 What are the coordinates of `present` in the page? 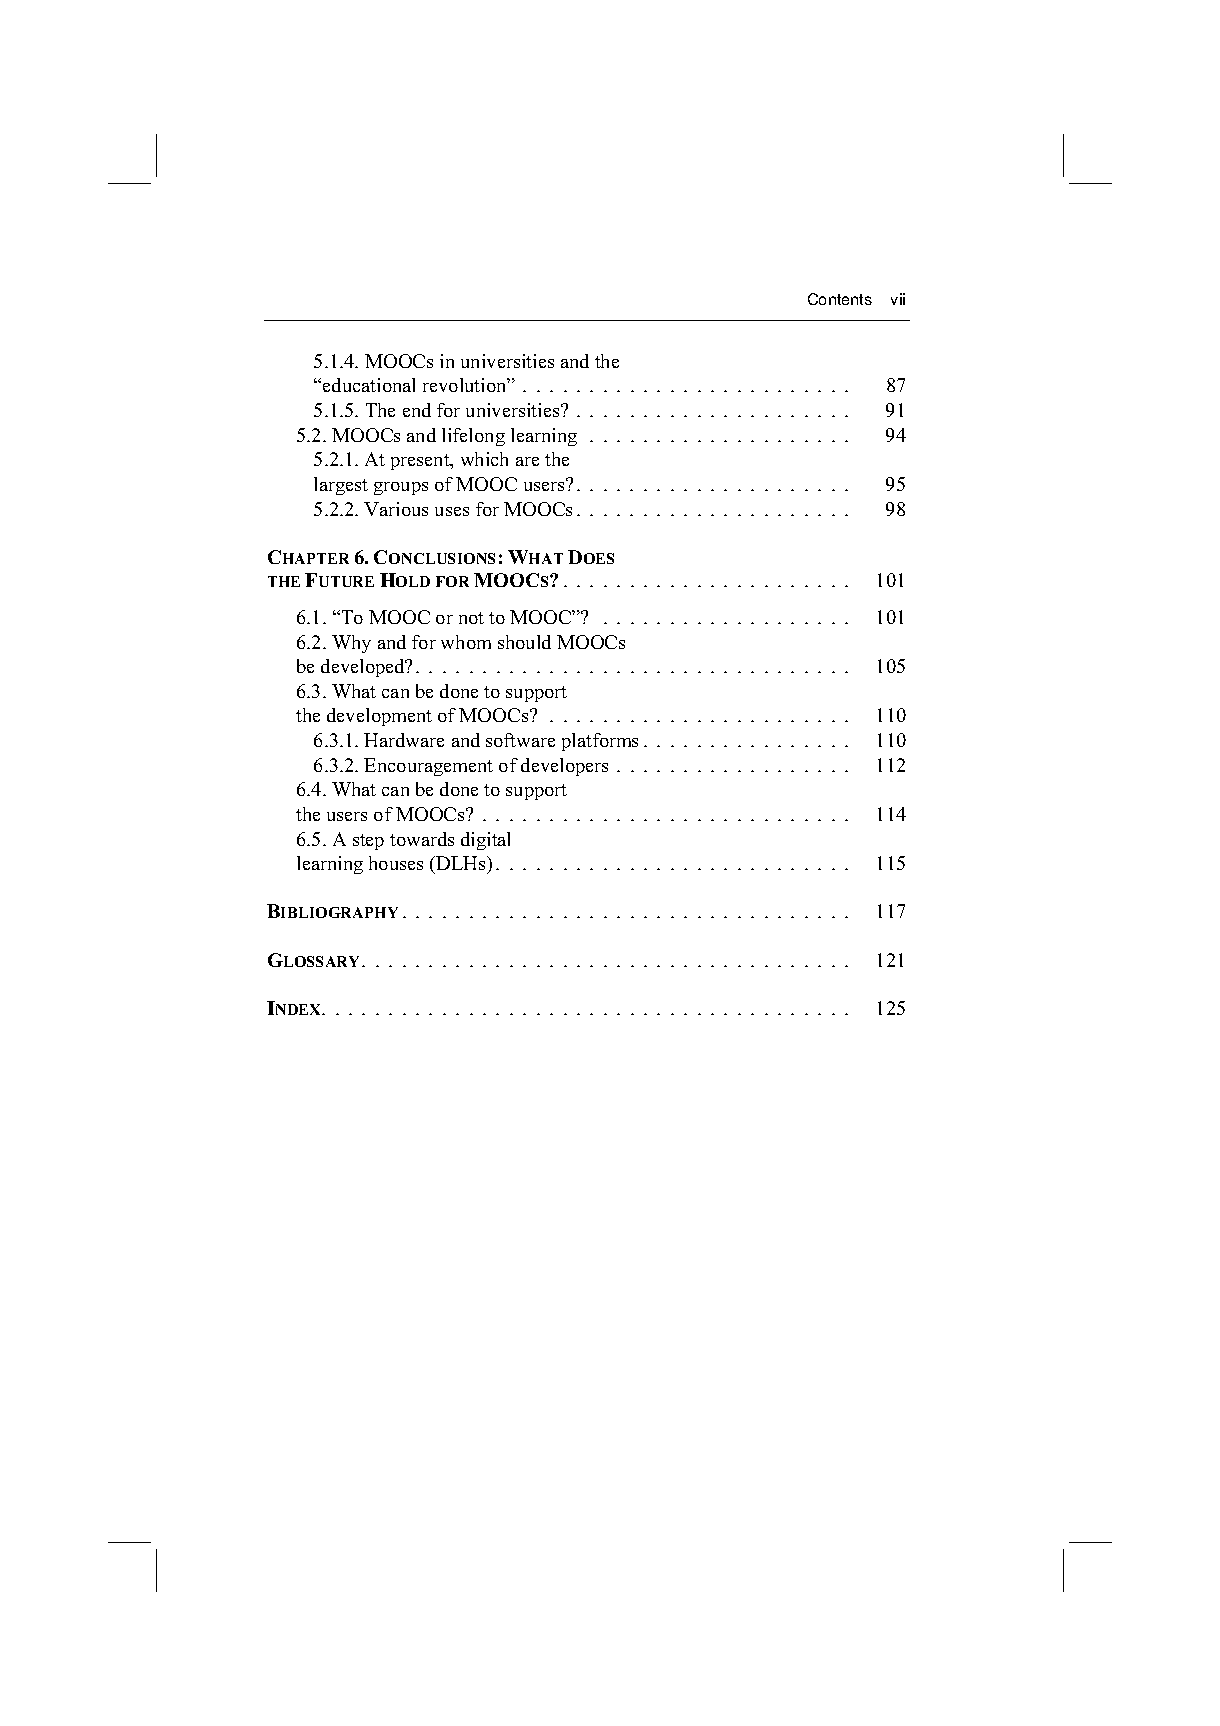 It's located at (421, 462).
